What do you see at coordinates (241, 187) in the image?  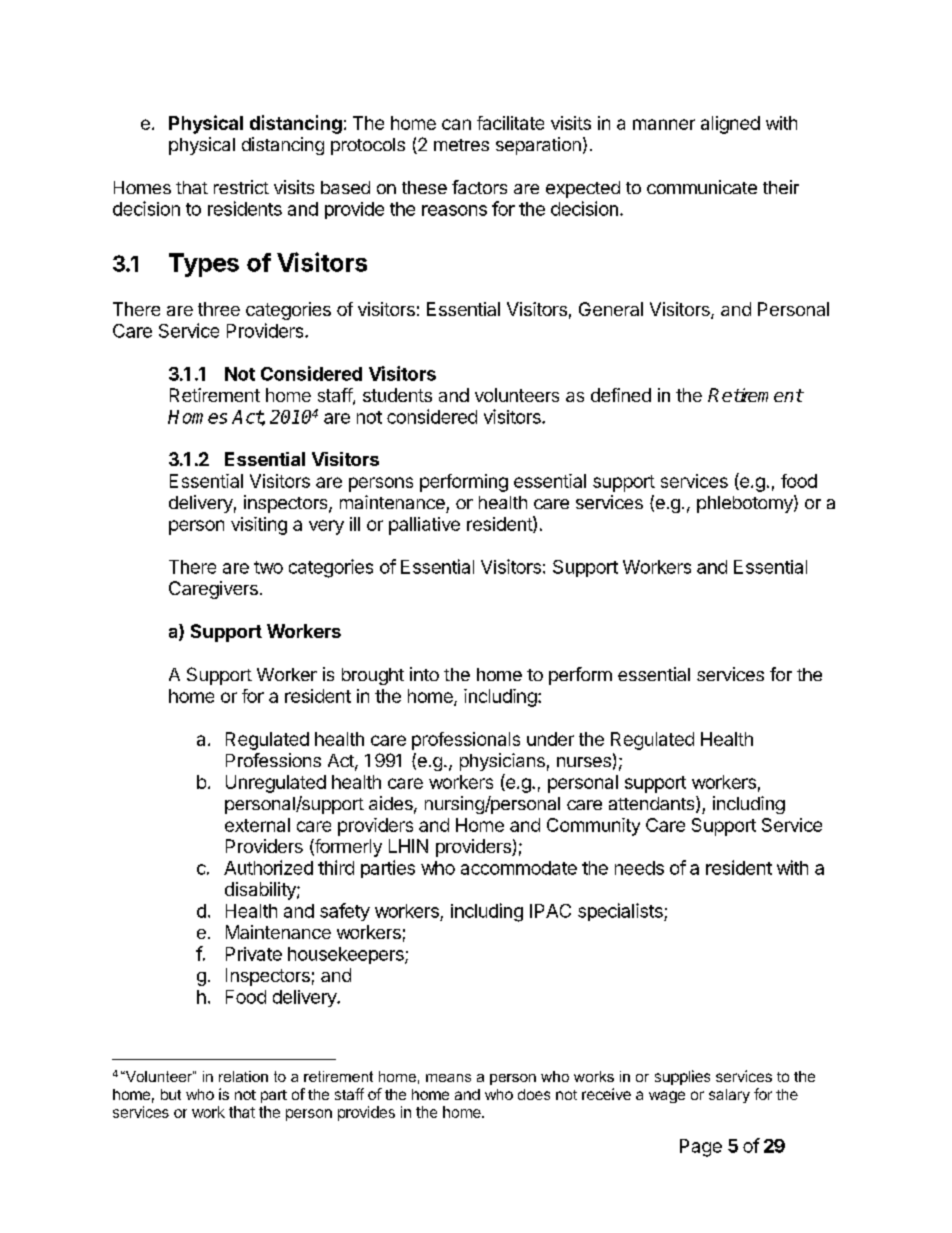 I see `restrict` at bounding box center [241, 187].
